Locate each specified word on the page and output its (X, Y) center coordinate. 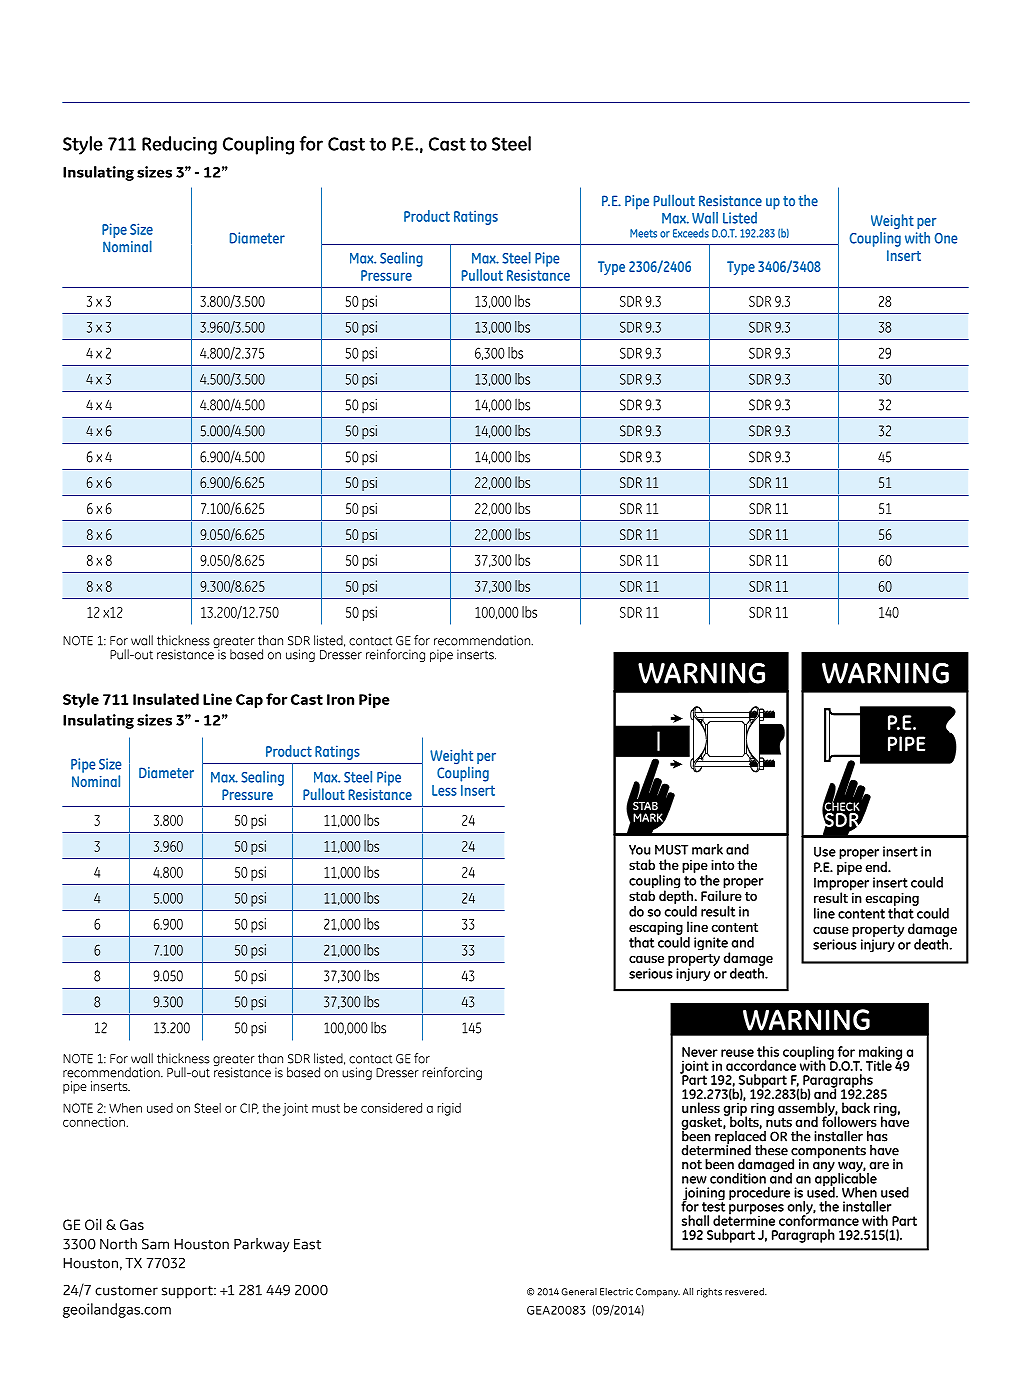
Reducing (179, 145)
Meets (643, 233)
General (579, 1292)
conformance (819, 1219)
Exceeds (691, 233)
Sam (155, 1244)
